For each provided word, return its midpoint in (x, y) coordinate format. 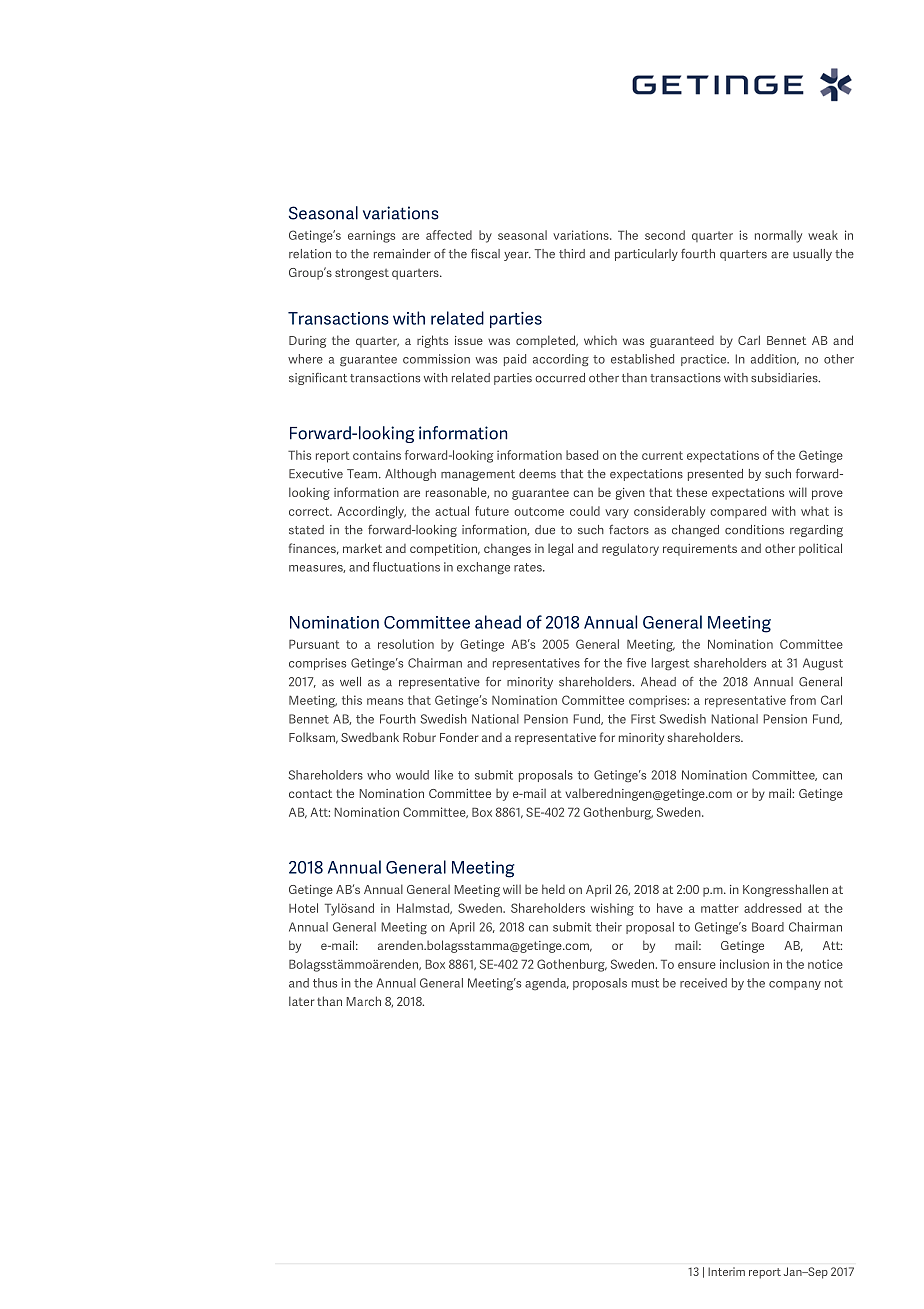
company (795, 985)
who (379, 775)
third (572, 254)
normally (778, 236)
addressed (772, 908)
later (301, 1001)
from (803, 700)
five (636, 663)
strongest (362, 274)
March (363, 1001)
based (582, 455)
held (553, 889)
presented (715, 475)
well (350, 682)
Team (363, 474)
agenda (547, 984)
